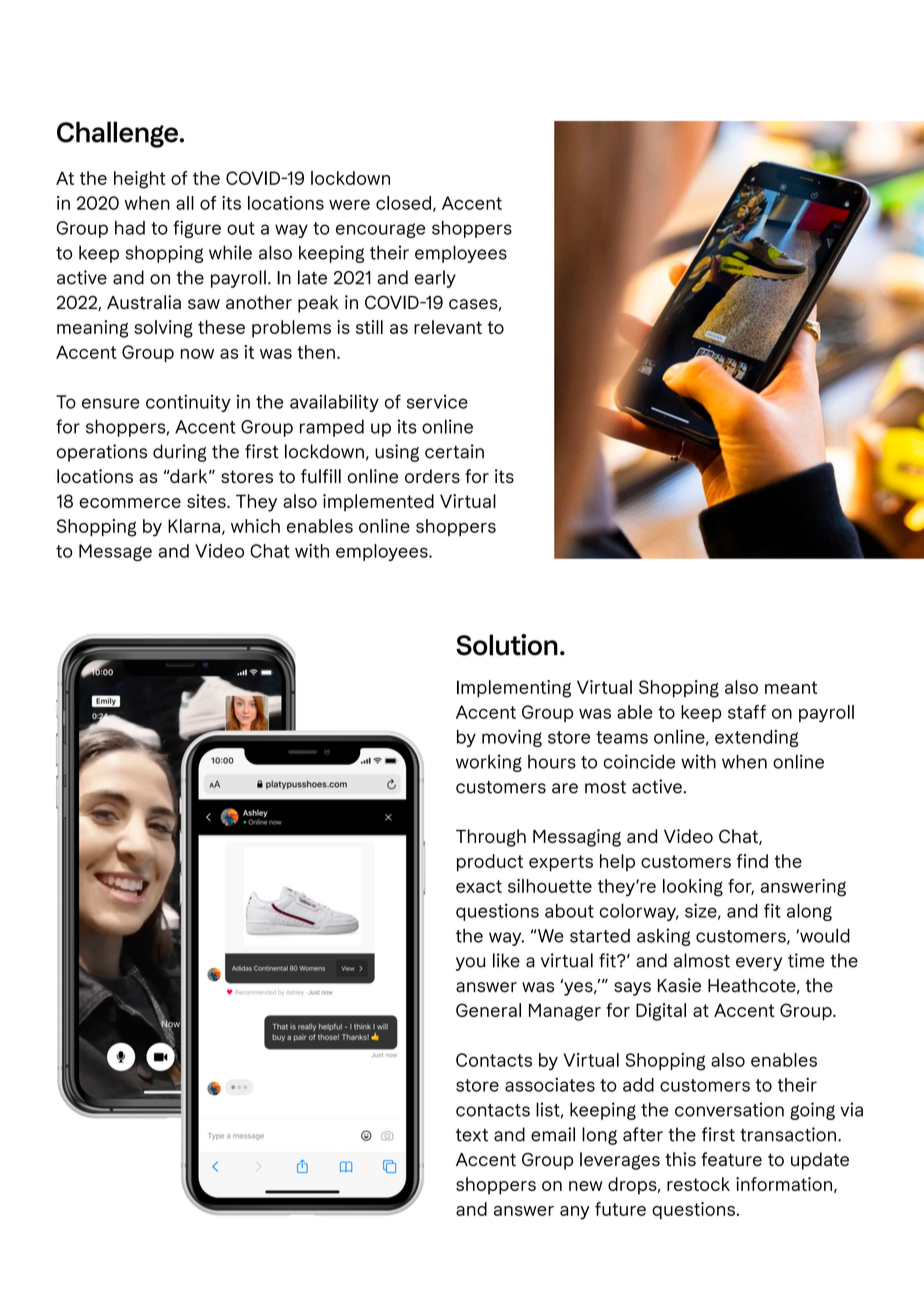 This screenshot has width=924, height=1308. Describe the element at coordinates (491, 838) in the screenshot. I see `Through` at that location.
